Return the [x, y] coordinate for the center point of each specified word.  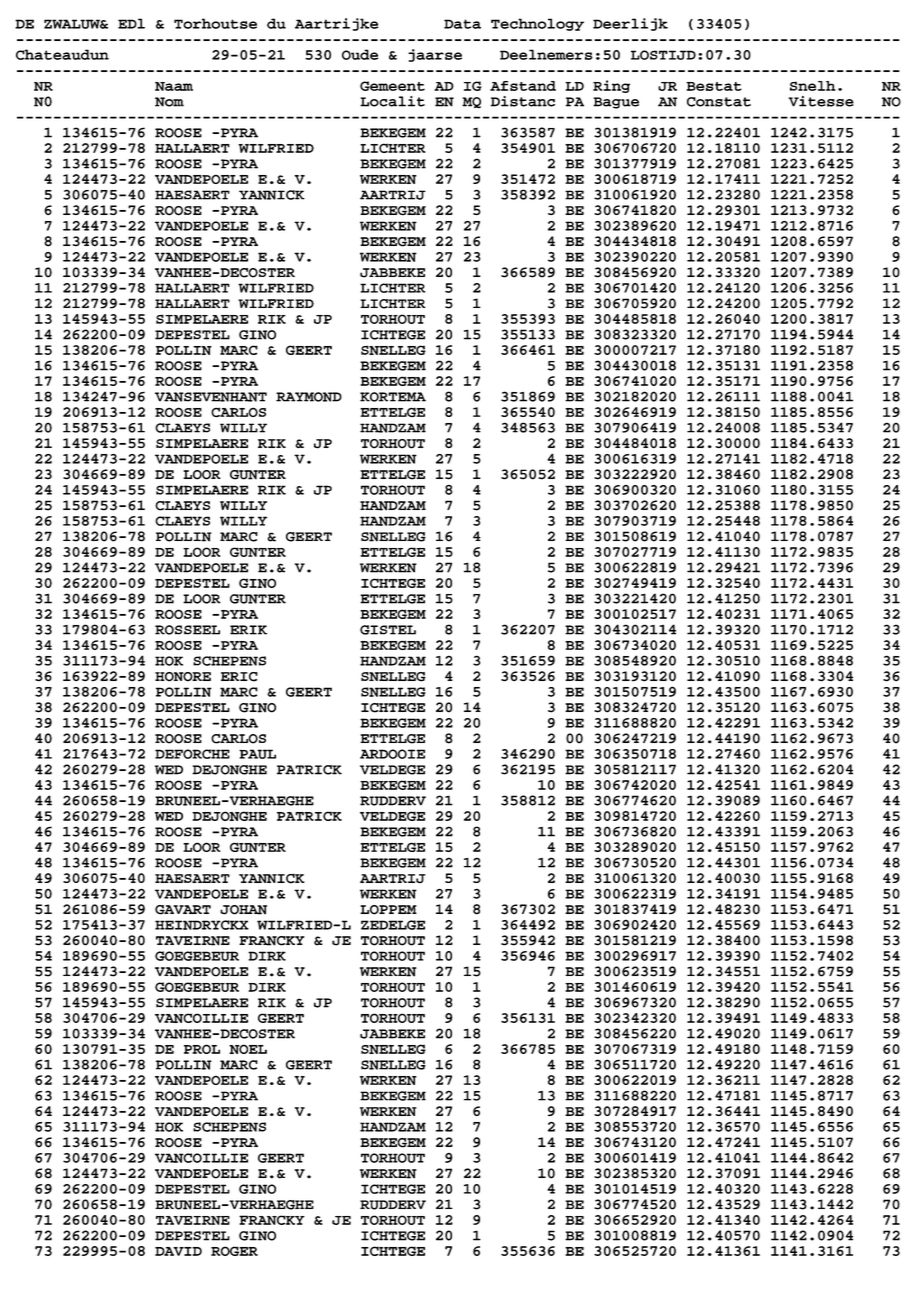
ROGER [234, 1251]
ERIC [239, 677]
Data [462, 24]
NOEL [248, 1049]
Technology [537, 24]
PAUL [257, 754]
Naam [174, 86]
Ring [611, 86]
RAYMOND [309, 397]
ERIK [248, 630]
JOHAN [243, 910]
